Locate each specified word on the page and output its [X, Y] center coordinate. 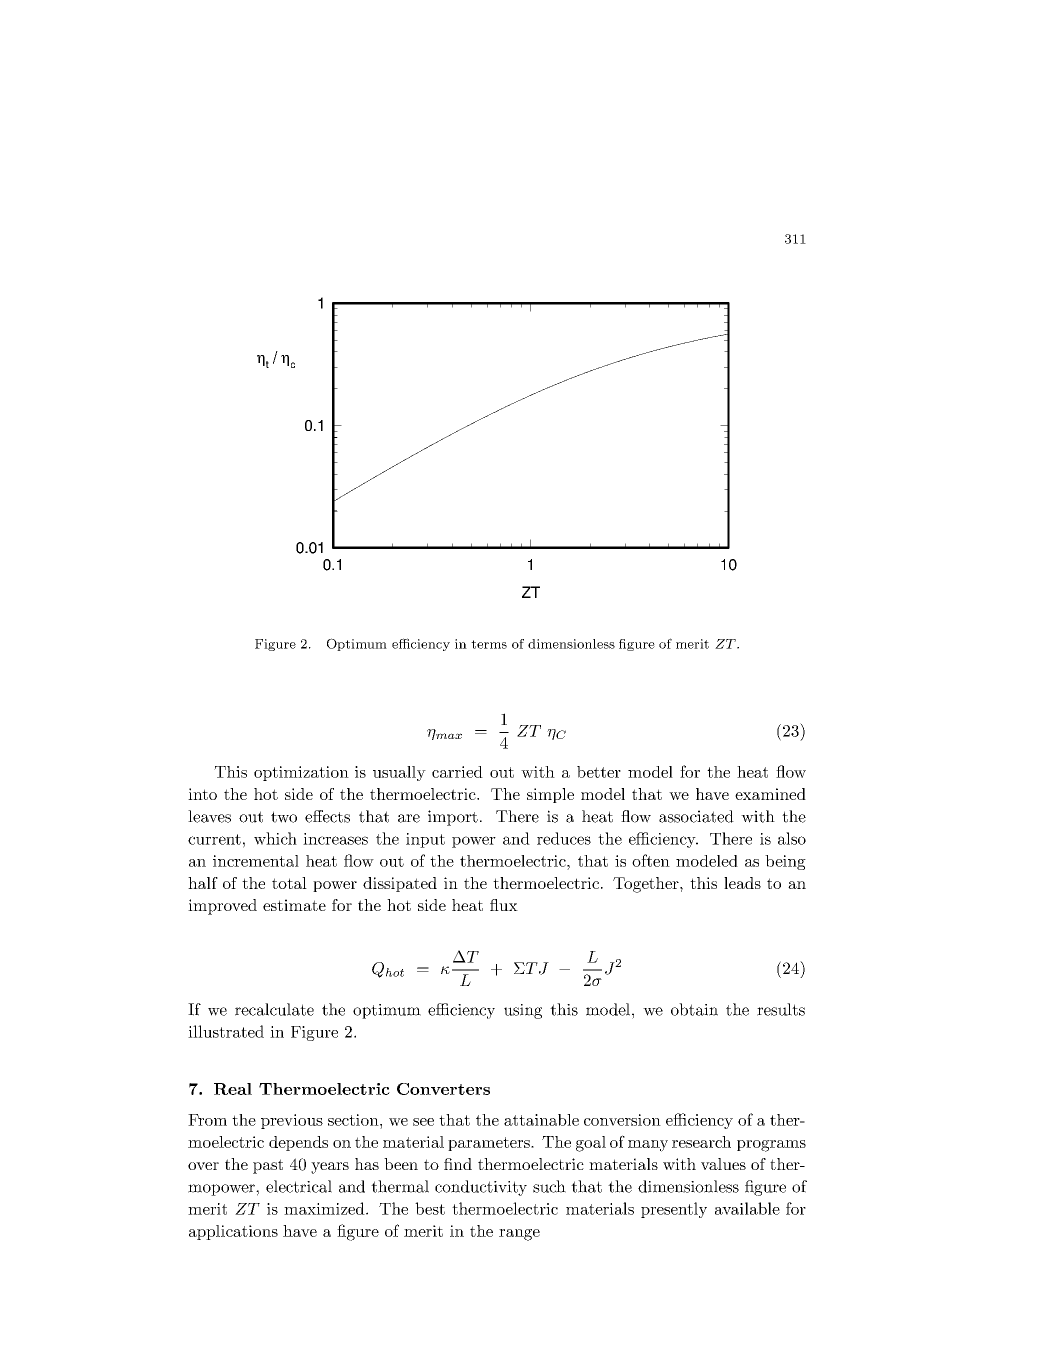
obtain [694, 1009]
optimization [301, 773]
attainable [541, 1120]
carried [457, 772]
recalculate [274, 1009]
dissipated [400, 884]
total [289, 883]
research [701, 1142]
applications [233, 1232]
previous [292, 1121]
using [523, 1011]
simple [550, 795]
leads [742, 883]
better [599, 772]
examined [770, 794]
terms [489, 644]
